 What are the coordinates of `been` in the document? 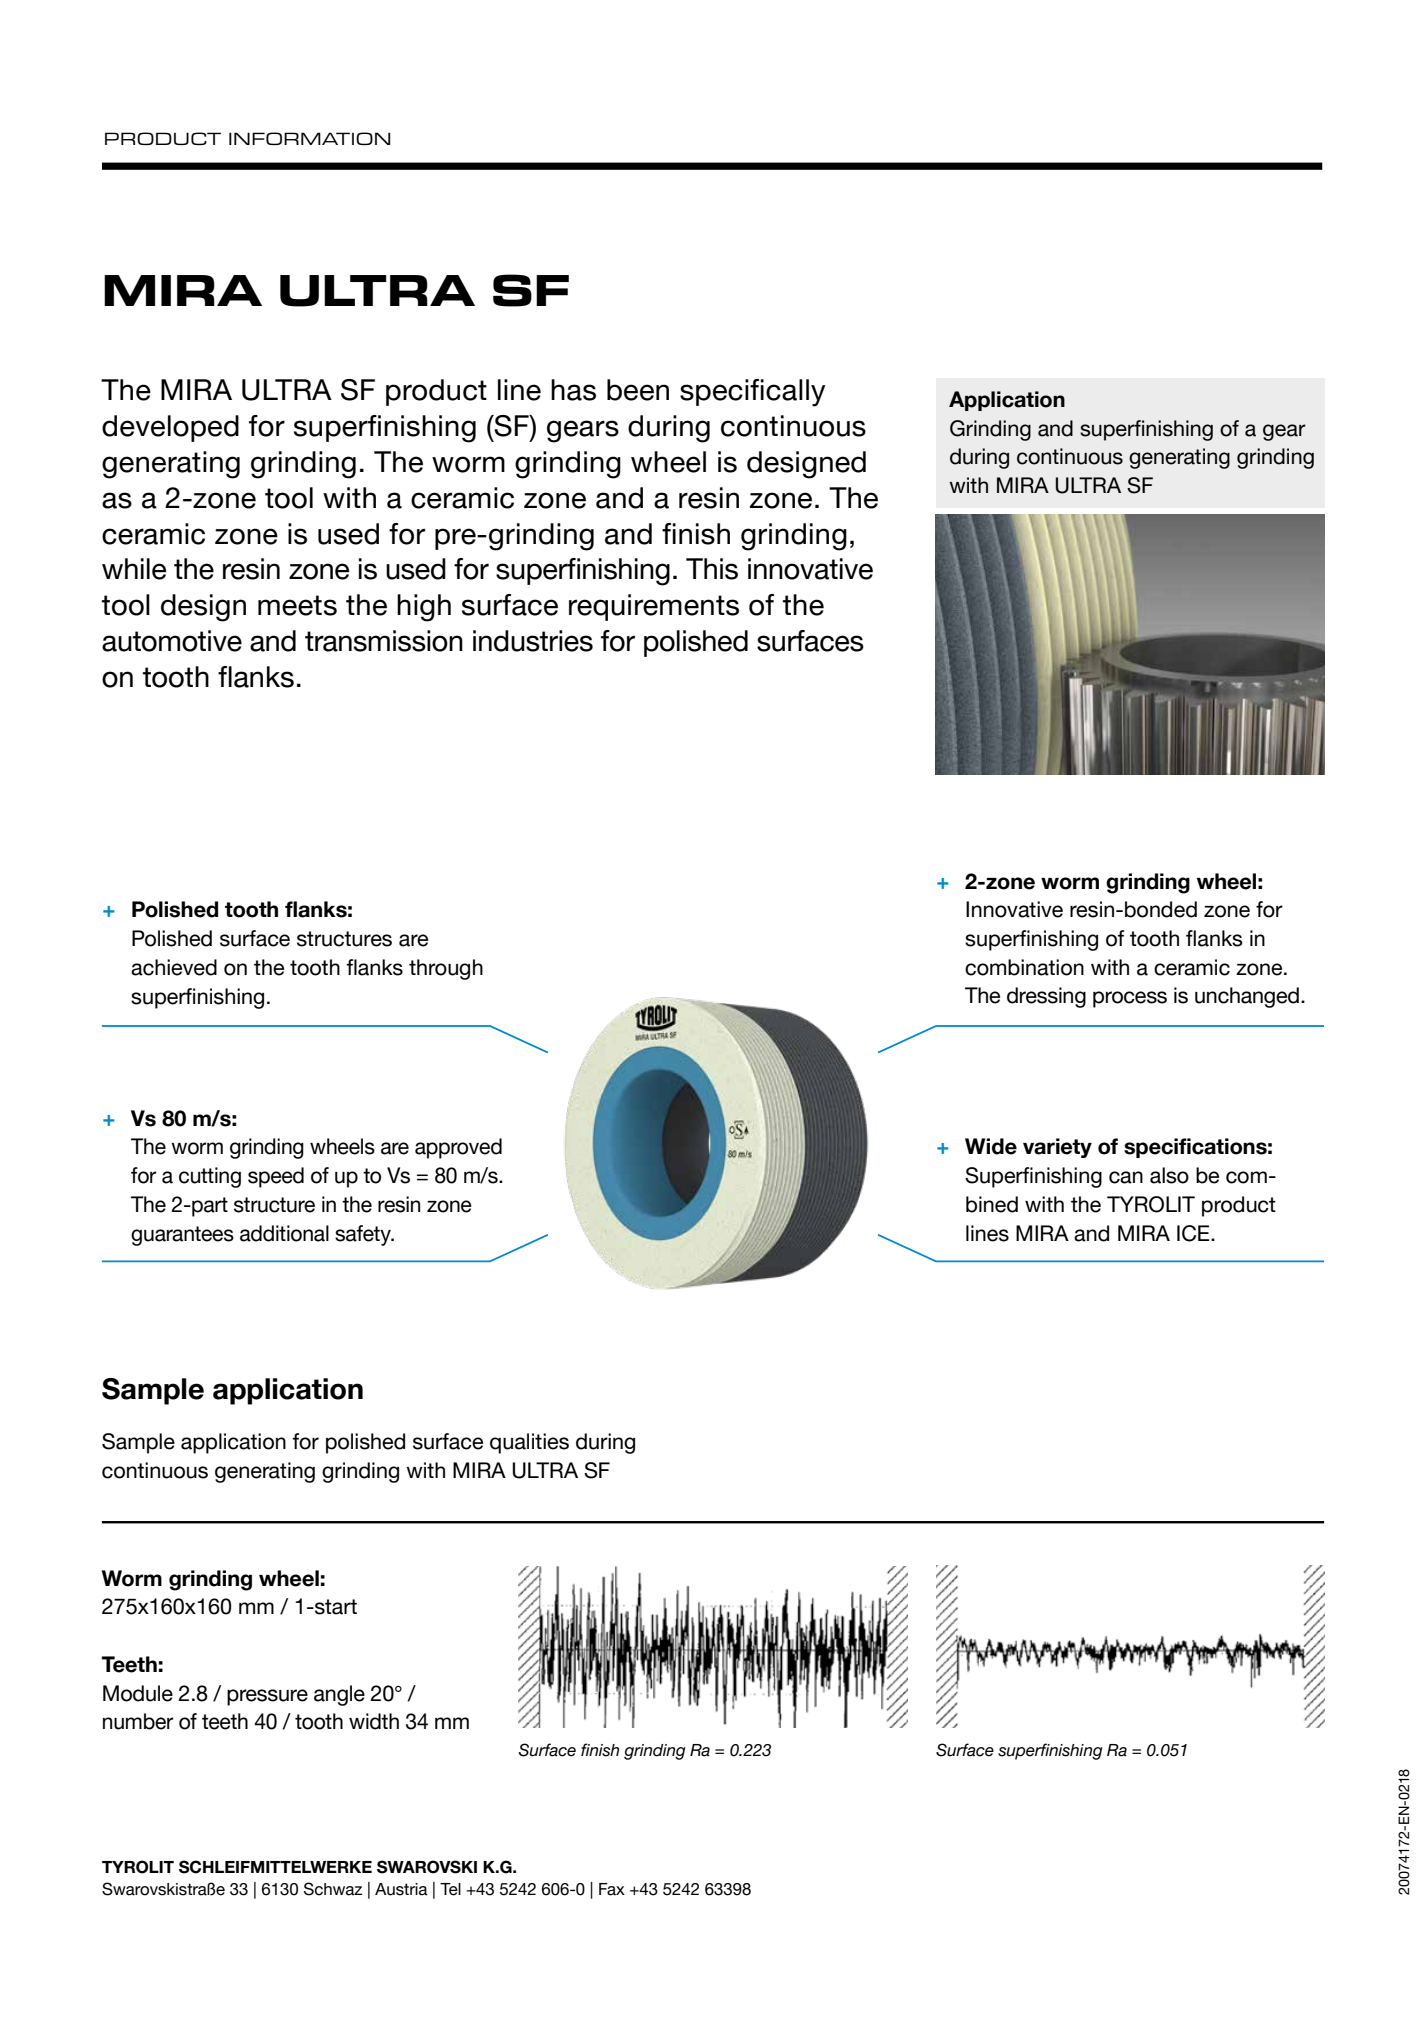 It's located at (638, 390).
